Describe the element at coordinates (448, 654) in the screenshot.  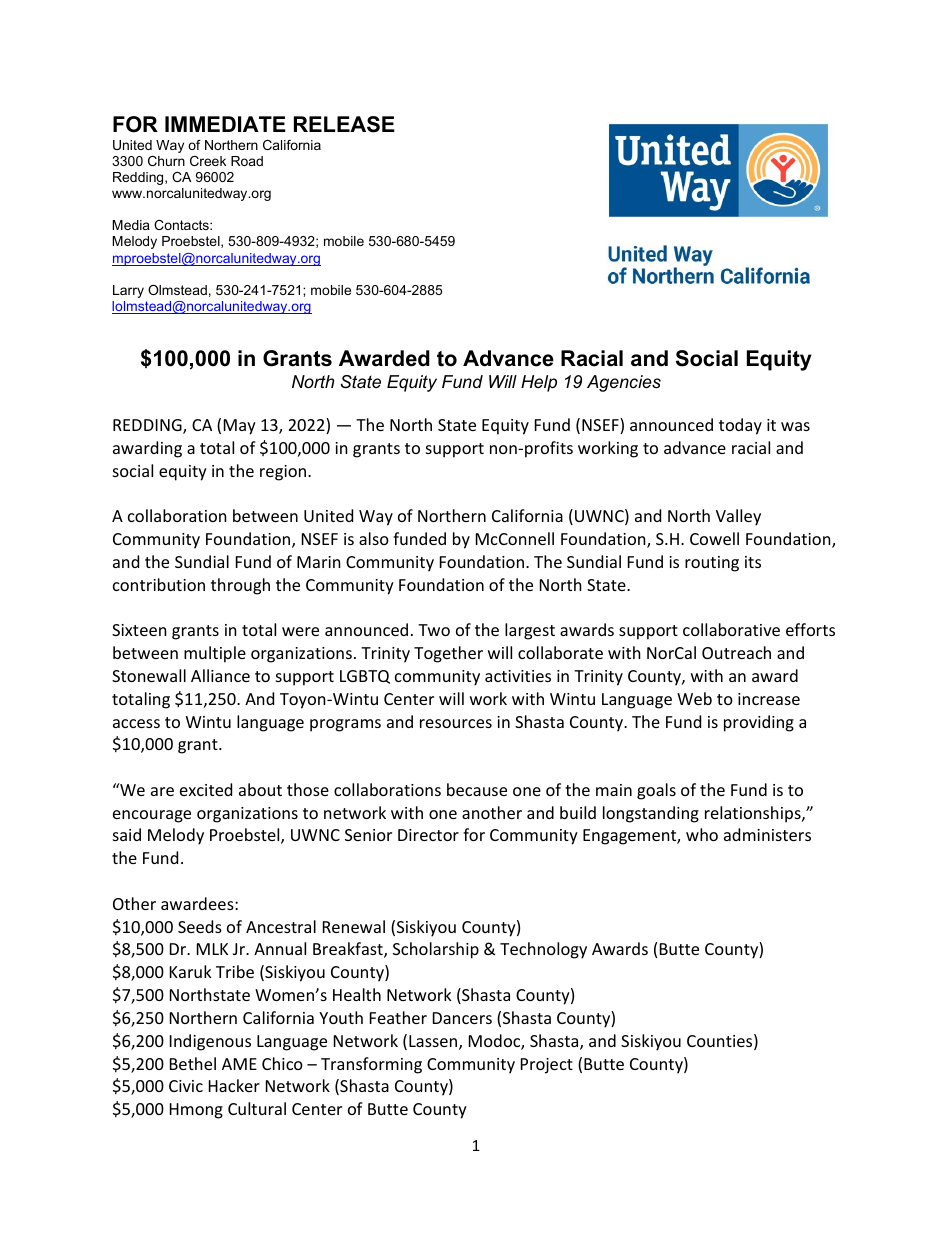
I see `Together` at that location.
